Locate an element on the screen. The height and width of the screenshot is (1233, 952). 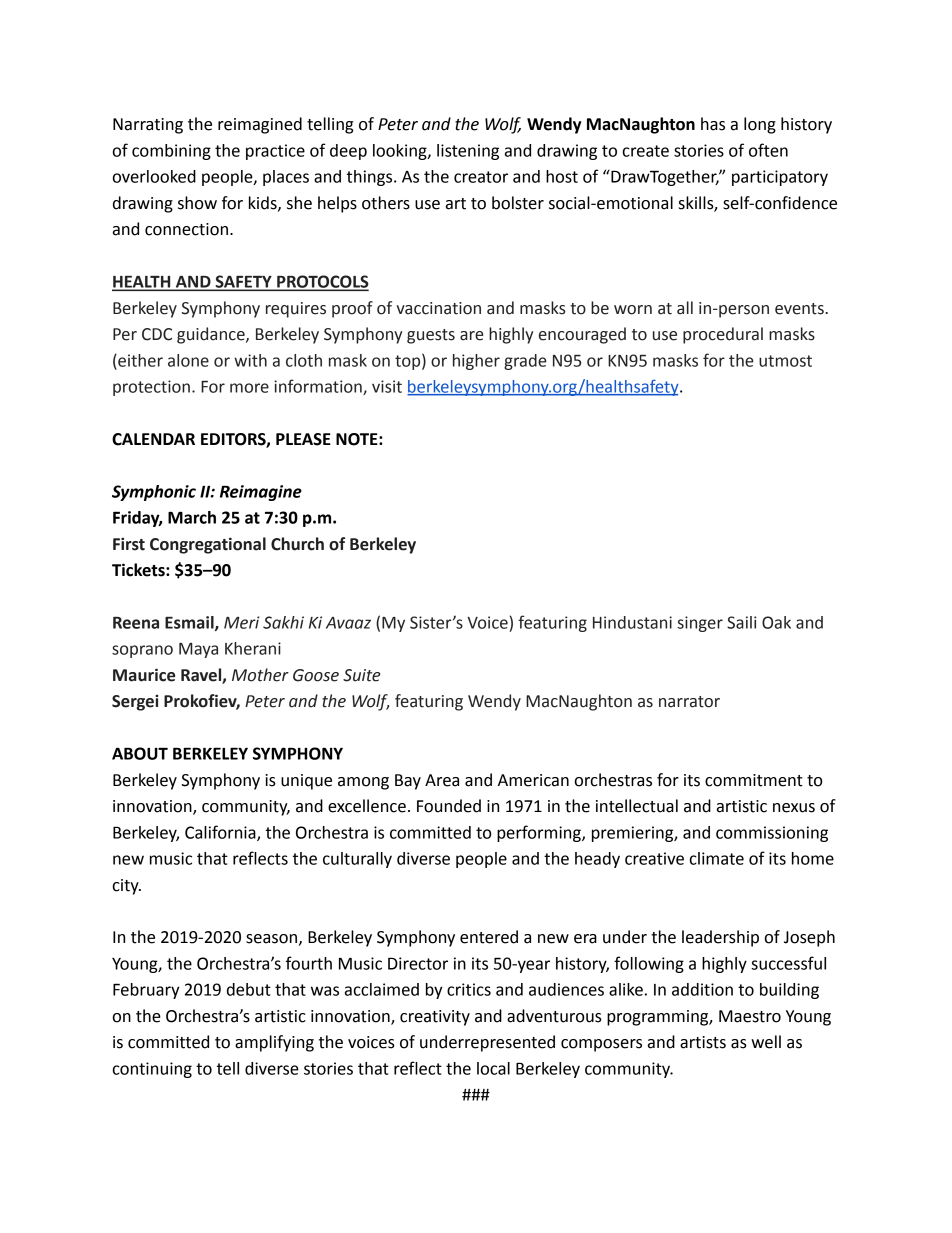
amplifying is located at coordinates (274, 1043).
